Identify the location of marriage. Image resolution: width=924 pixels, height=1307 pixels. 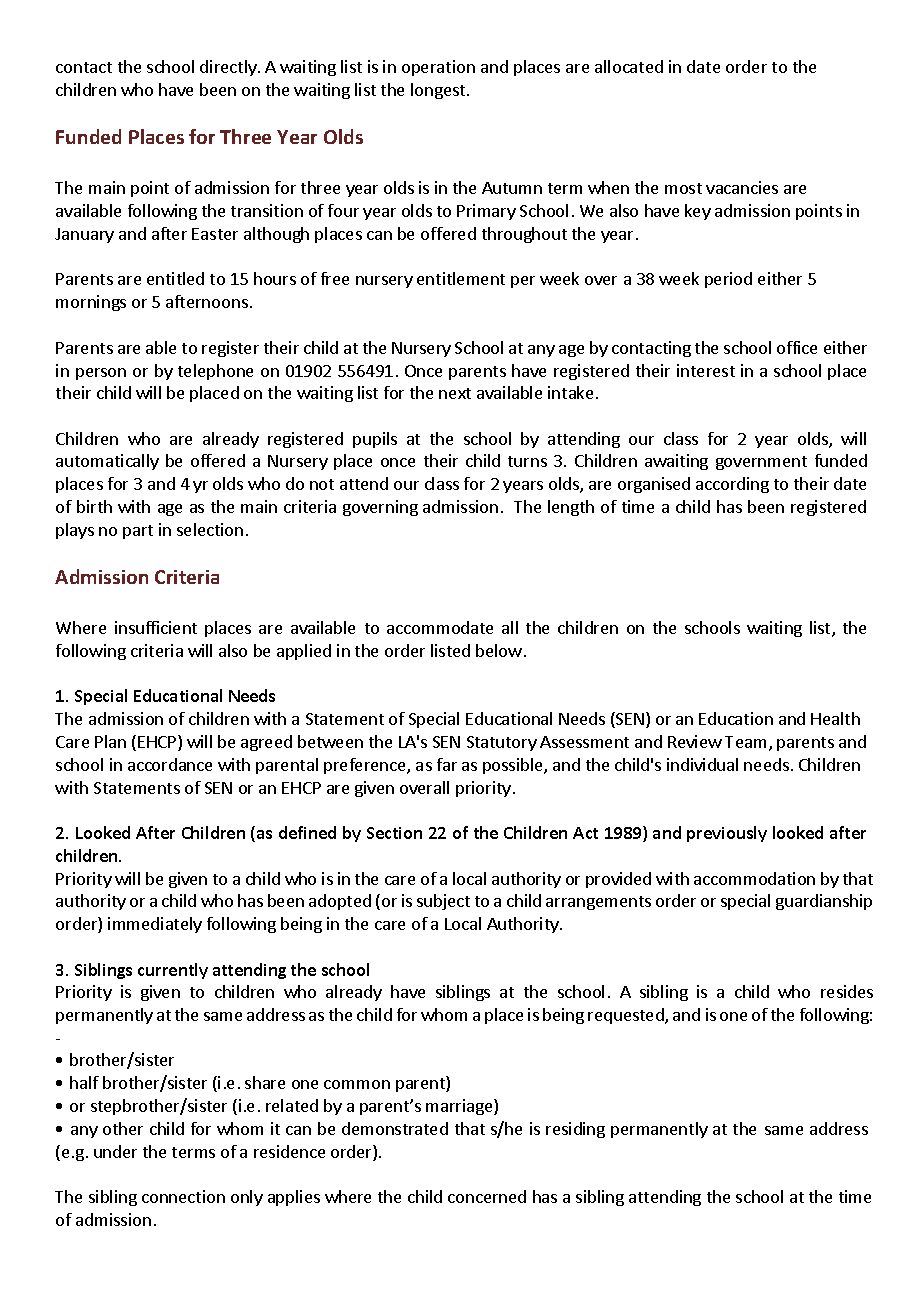
(460, 1107).
